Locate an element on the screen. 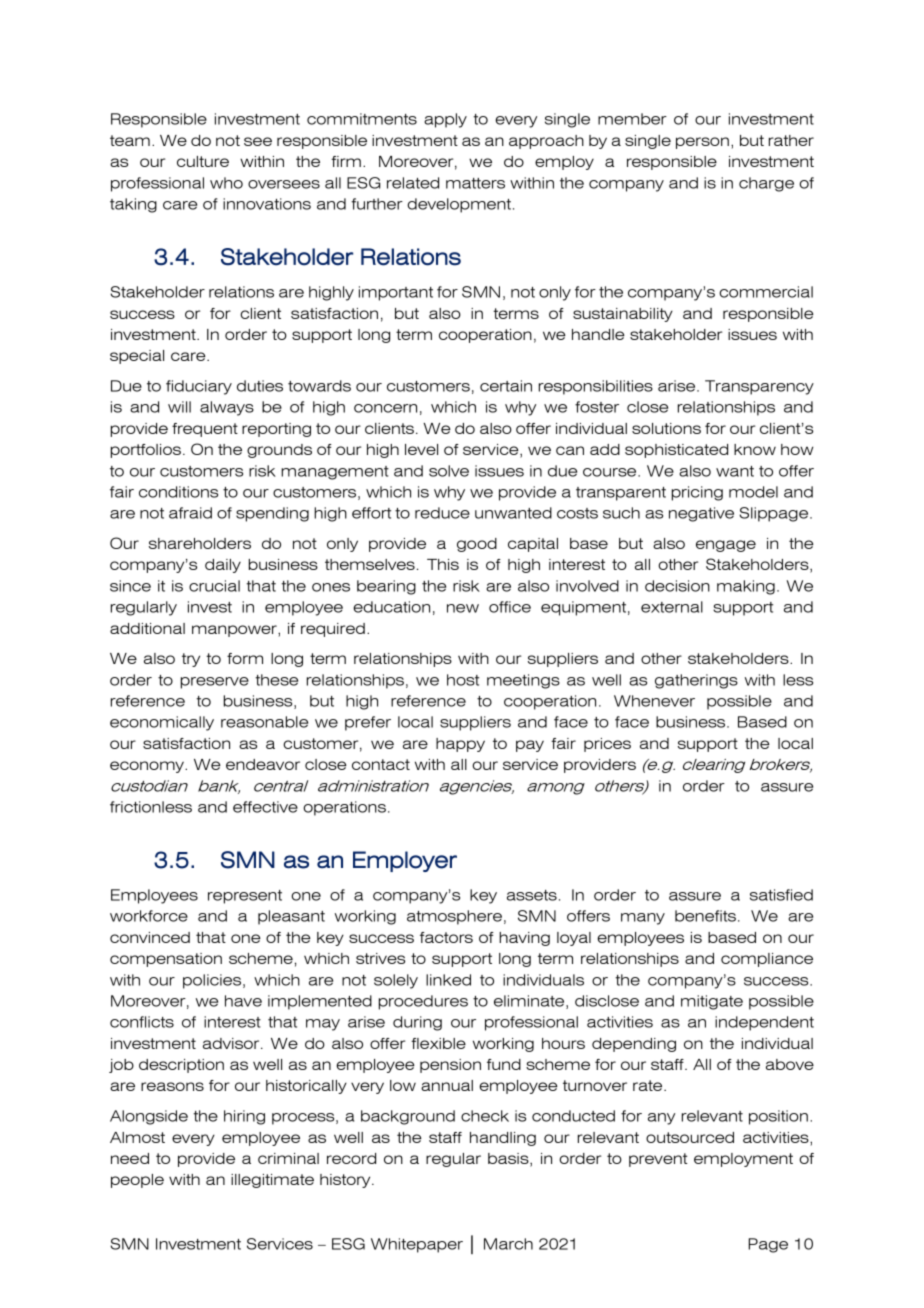 The height and width of the screenshot is (1308, 924). host is located at coordinates (463, 680).
